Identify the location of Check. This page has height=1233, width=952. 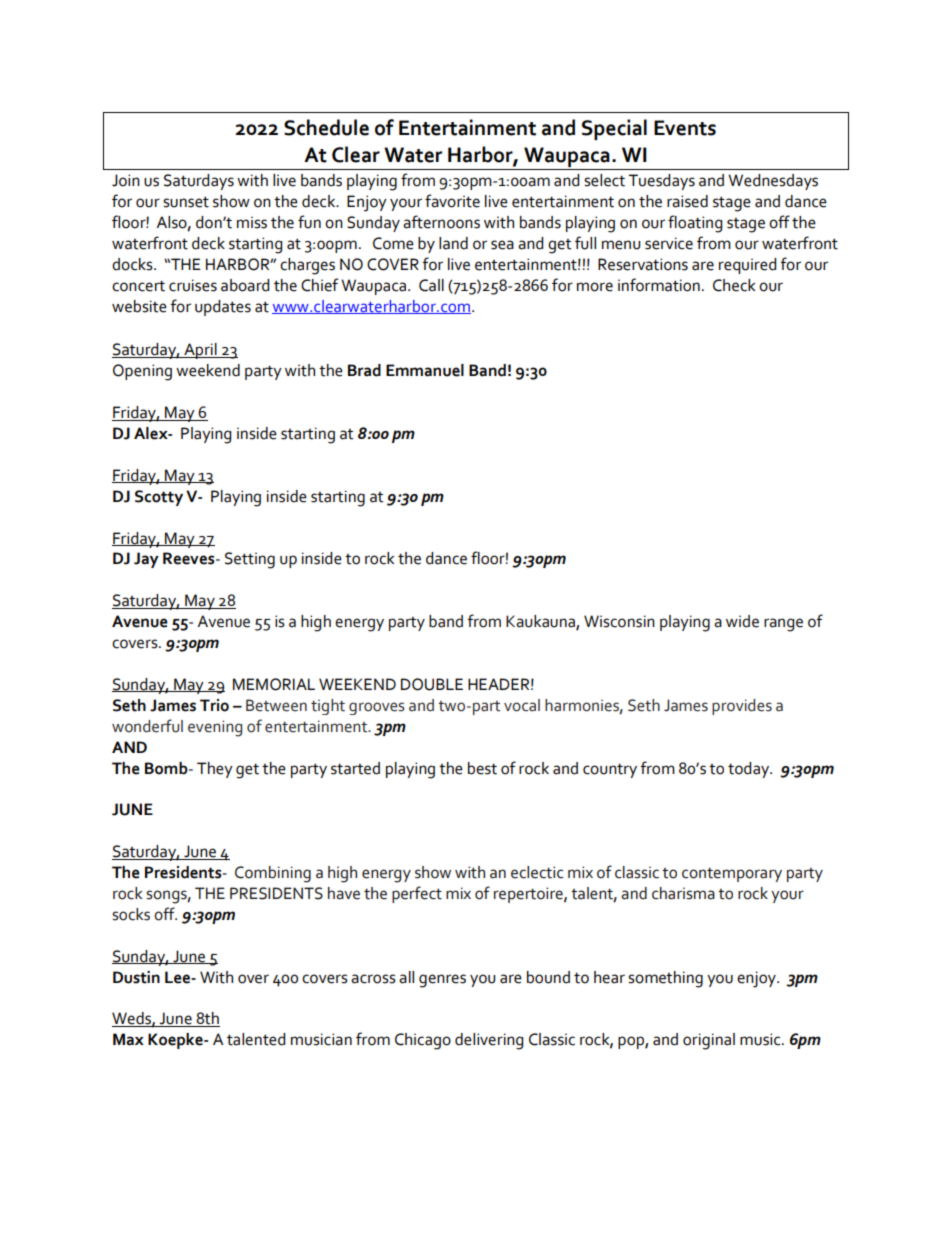
(734, 285).
